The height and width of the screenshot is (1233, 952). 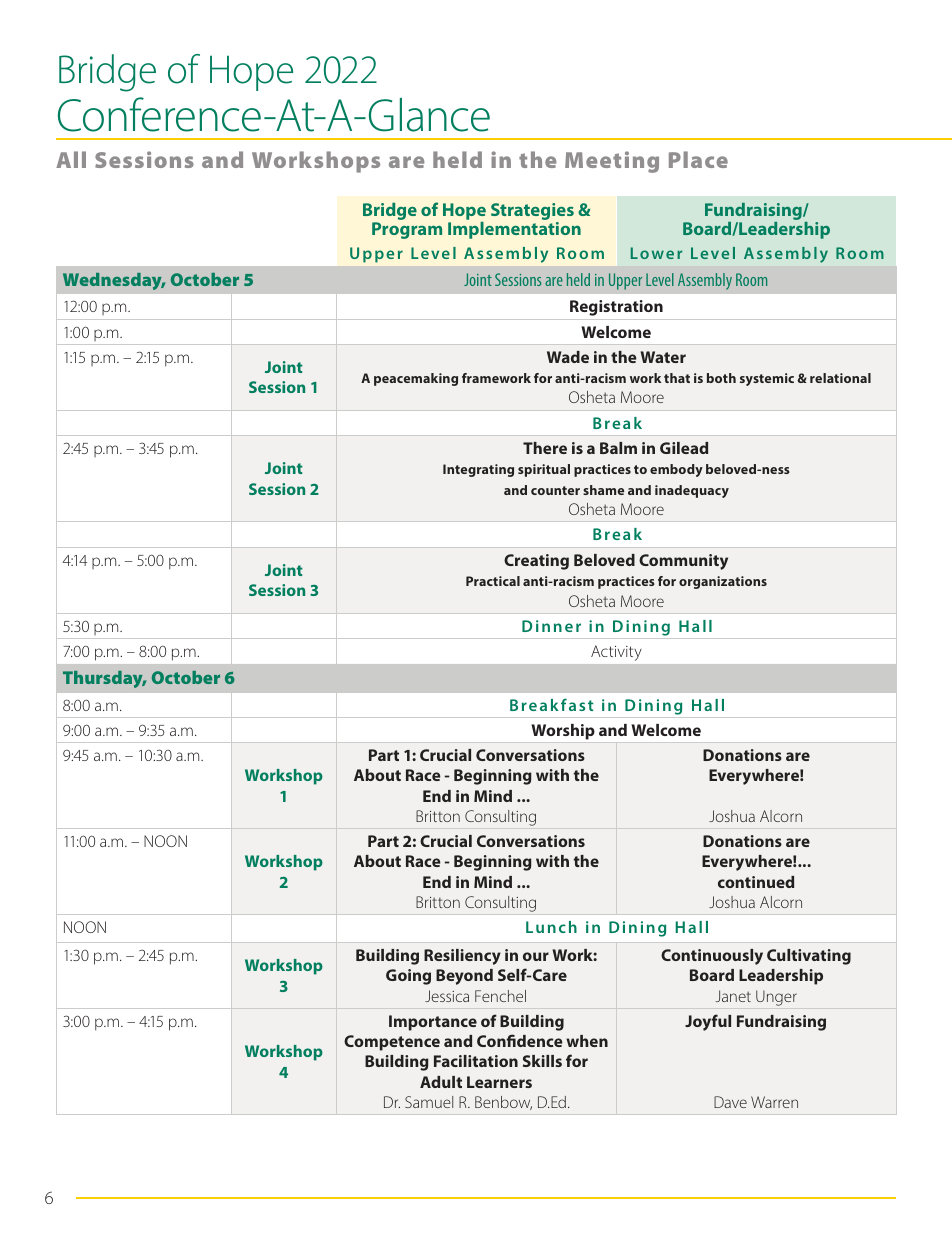 I want to click on Program, so click(x=407, y=230).
